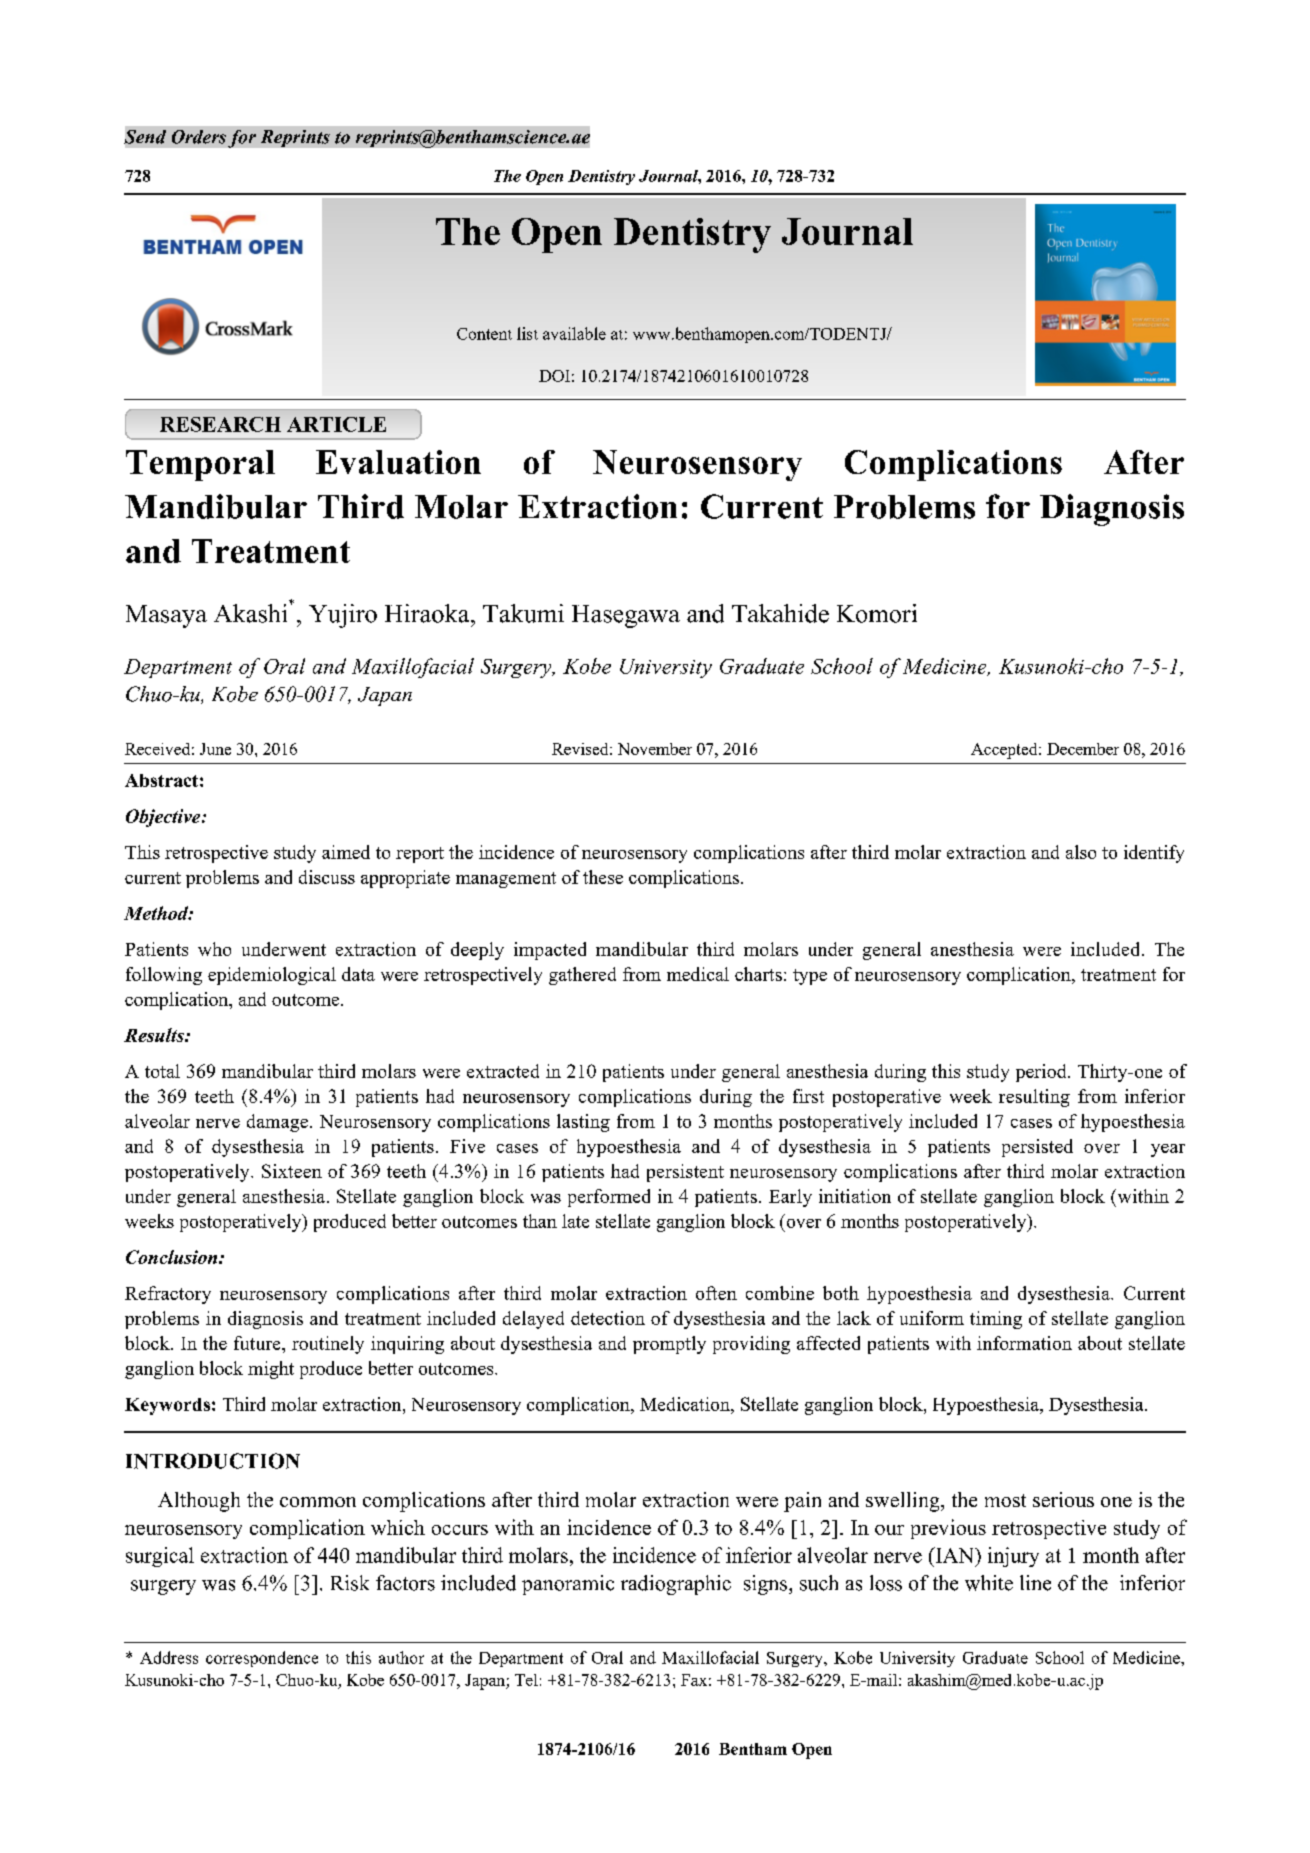 The image size is (1310, 1853). What do you see at coordinates (277, 1123) in the image?
I see `damage` at bounding box center [277, 1123].
